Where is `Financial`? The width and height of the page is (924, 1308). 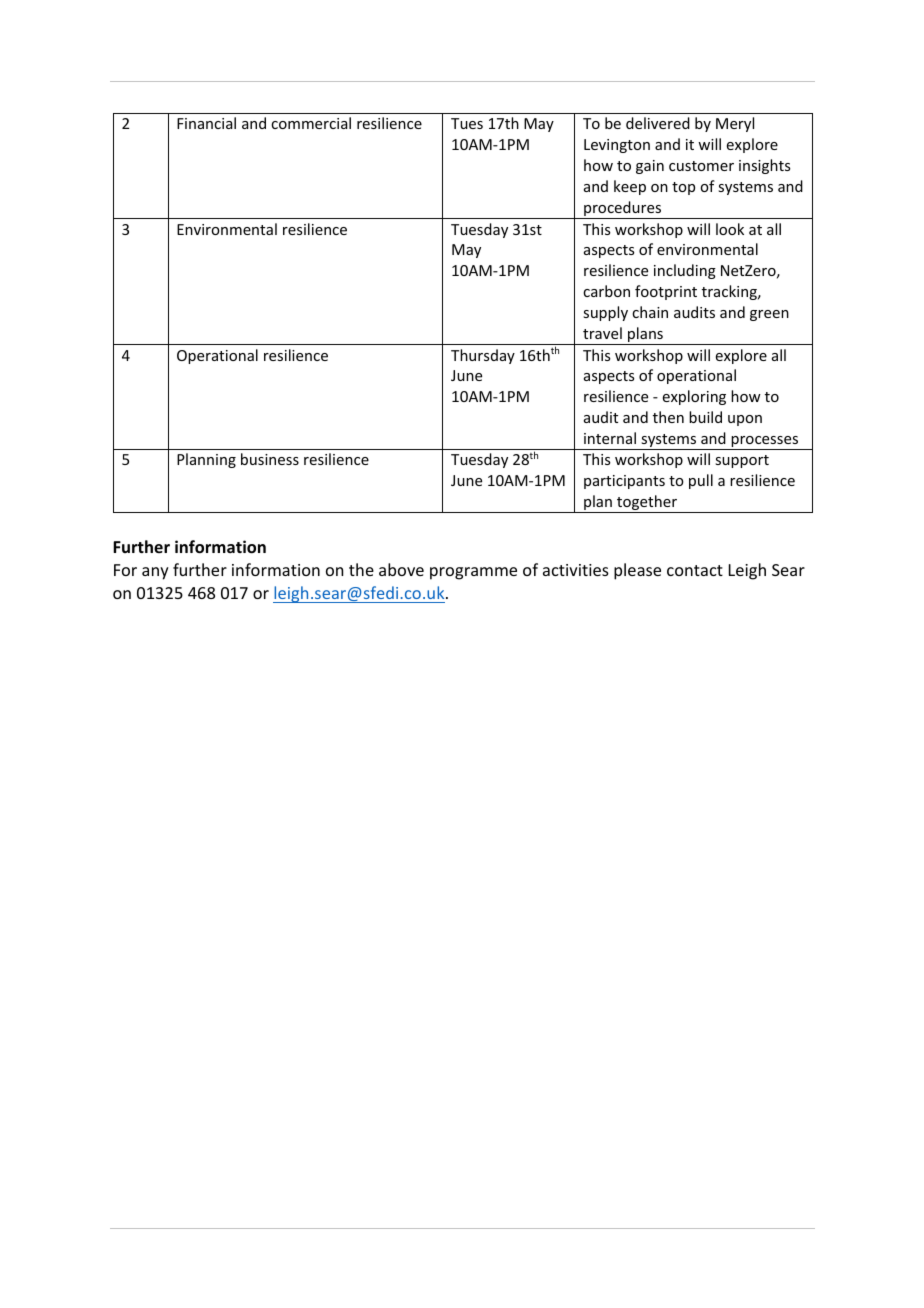
Financial is located at coordinates (206, 123).
